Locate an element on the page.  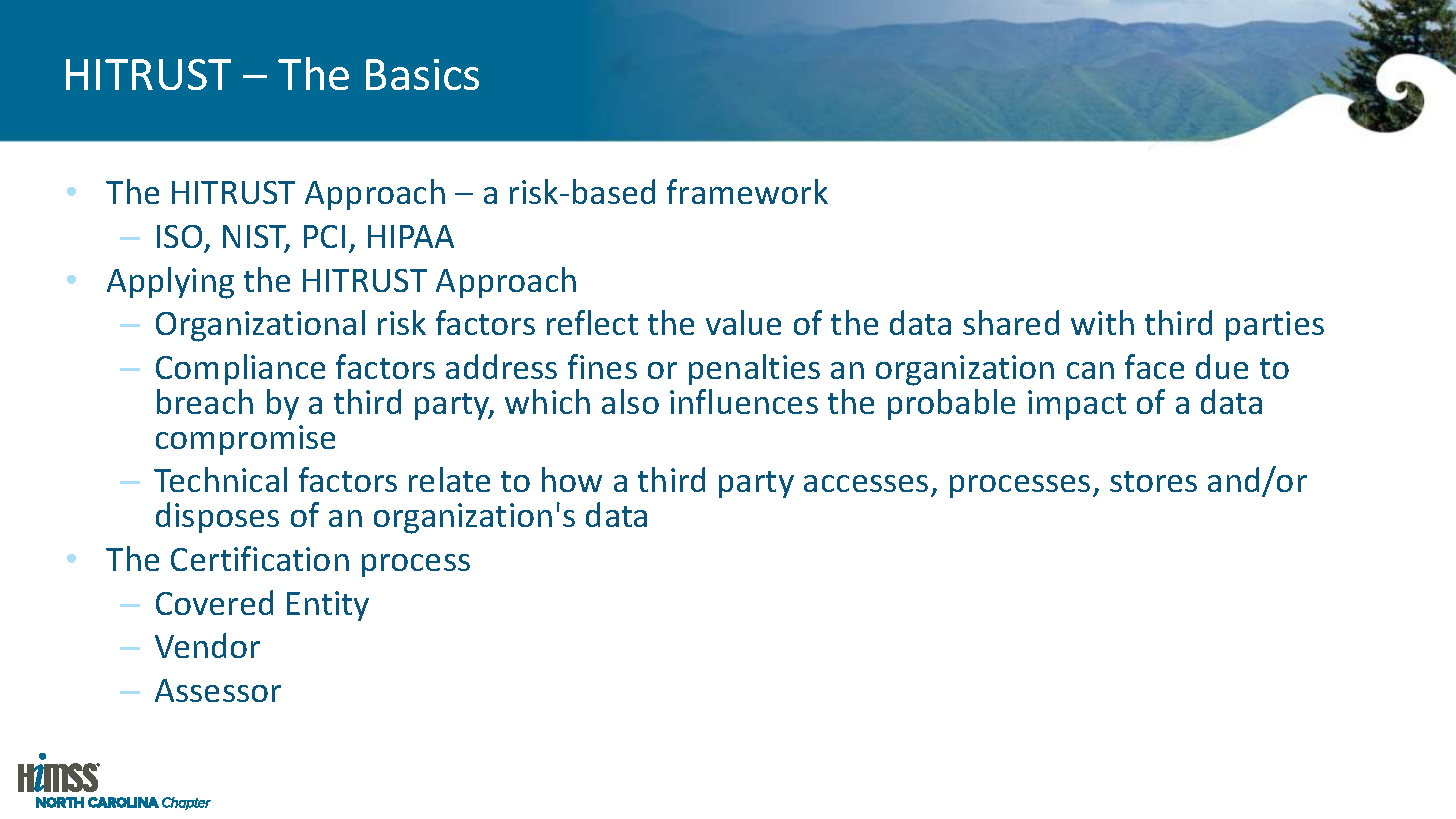
value is located at coordinates (743, 322).
